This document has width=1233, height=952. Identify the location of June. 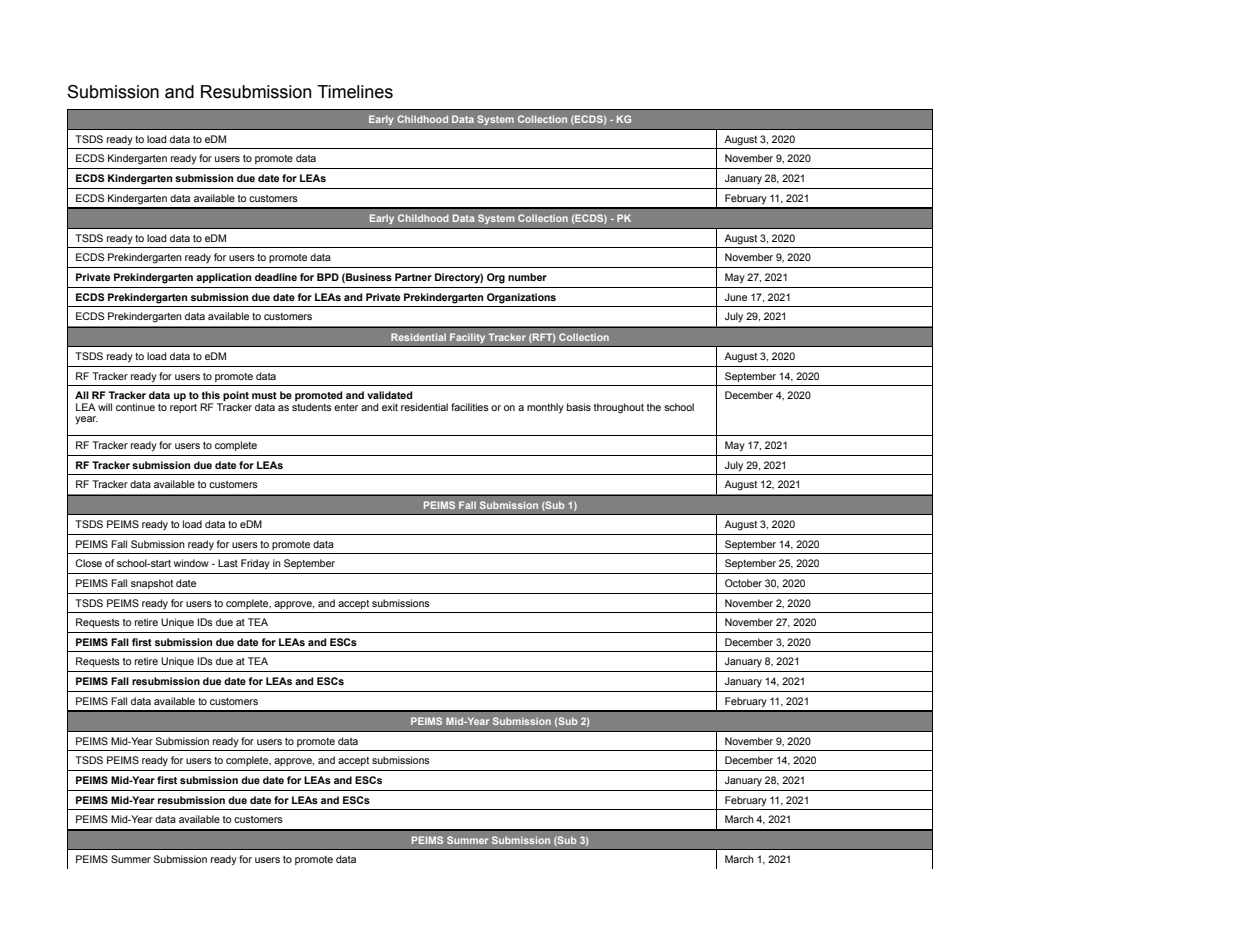
(736, 297).
